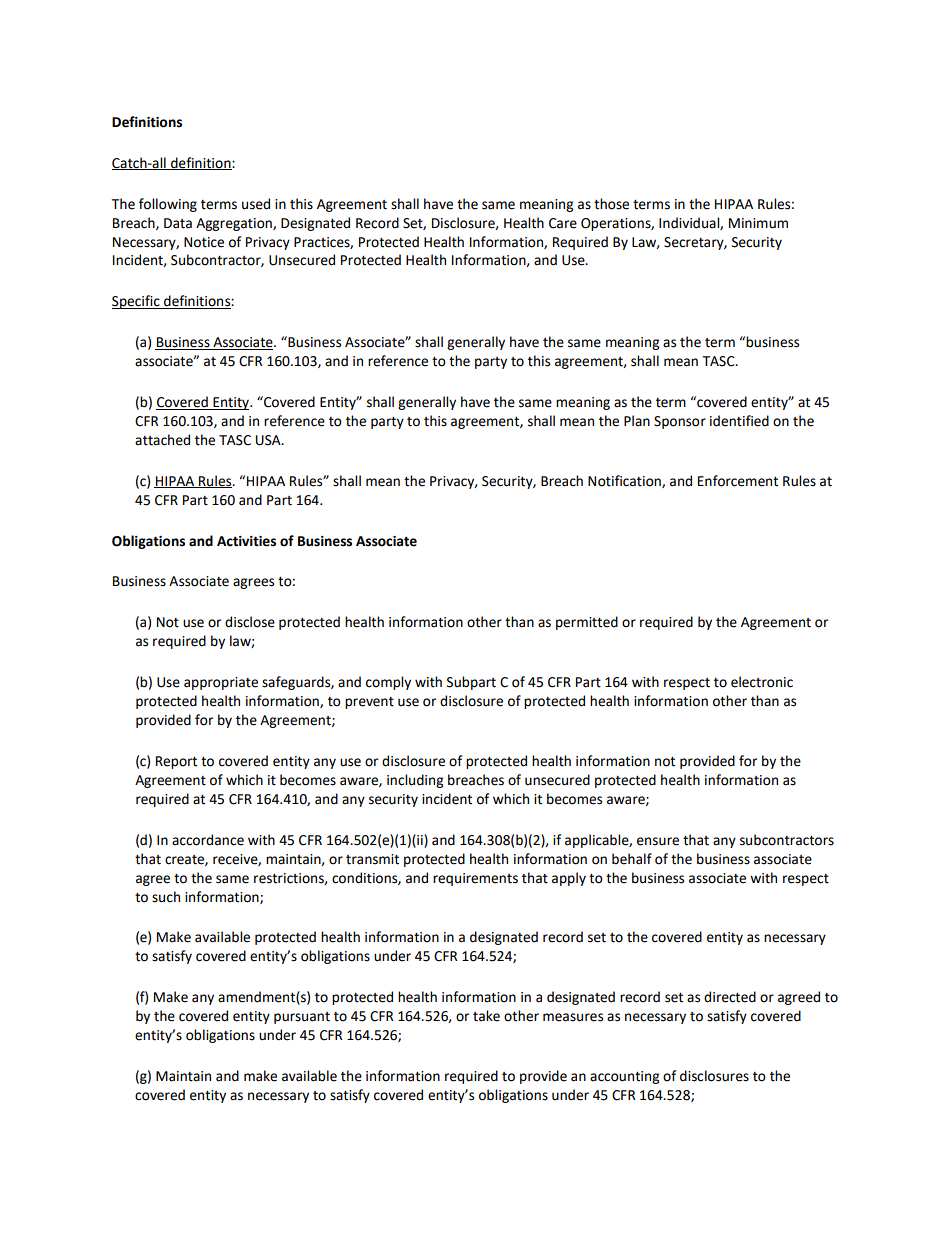 The image size is (952, 1233). What do you see at coordinates (221, 683) in the screenshot?
I see `appropriate` at bounding box center [221, 683].
